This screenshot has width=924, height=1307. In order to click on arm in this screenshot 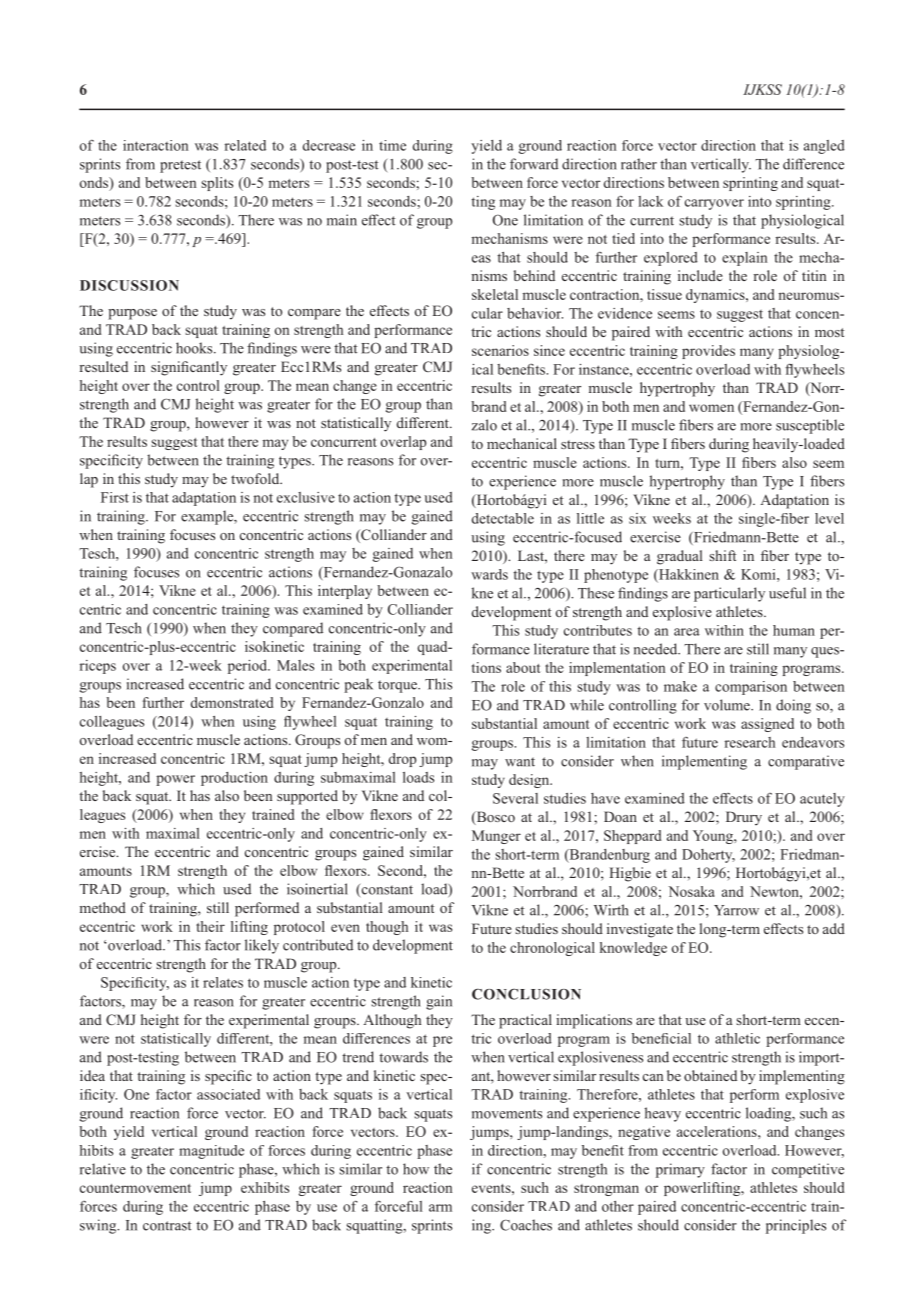, I will do `click(440, 1208)`.
